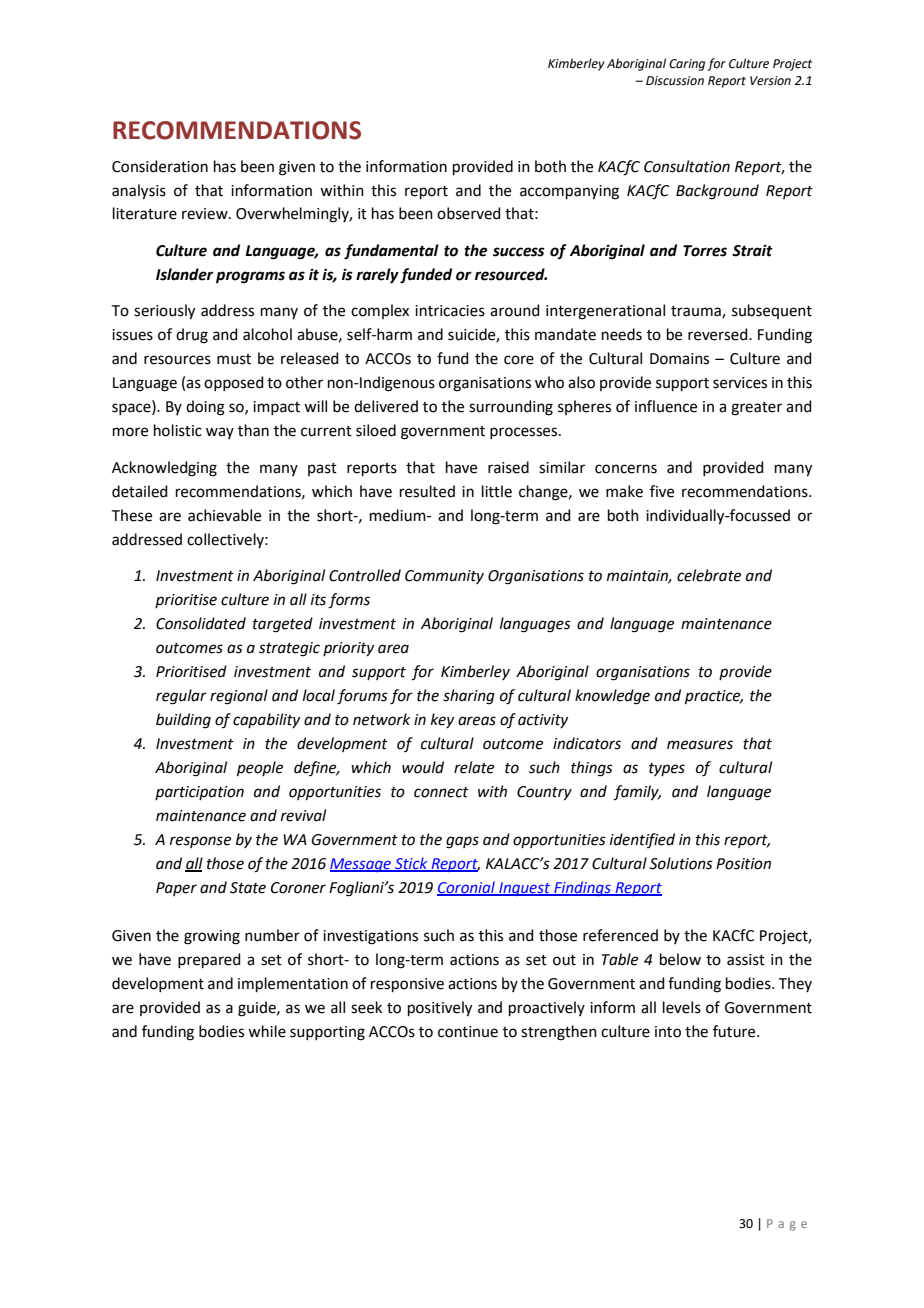  I want to click on Consideration, so click(160, 166).
